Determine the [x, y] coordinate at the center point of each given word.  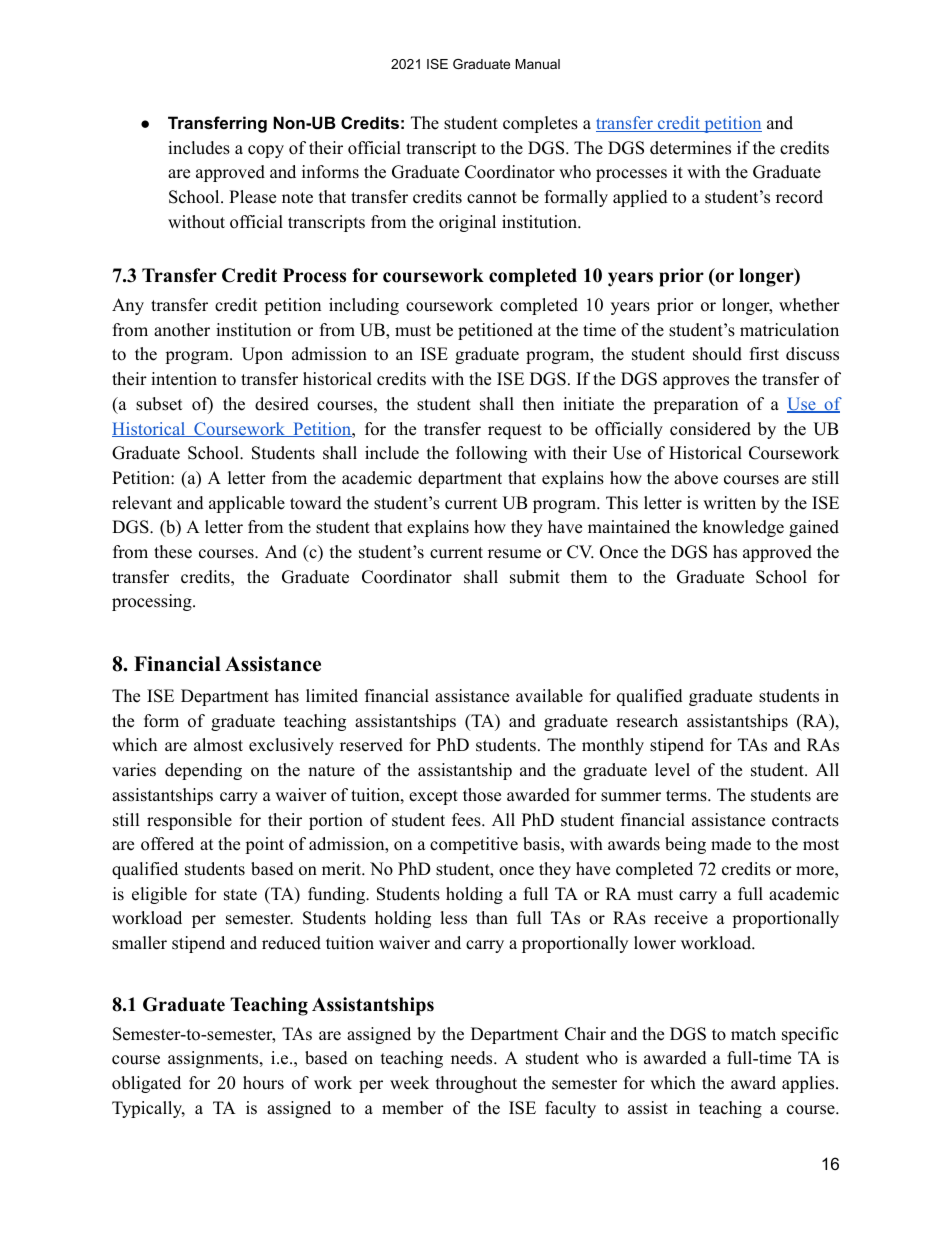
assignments [214, 1059]
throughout [476, 1084]
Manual [537, 64]
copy [266, 151]
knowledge [743, 528]
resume [514, 554]
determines [690, 148]
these [173, 552]
